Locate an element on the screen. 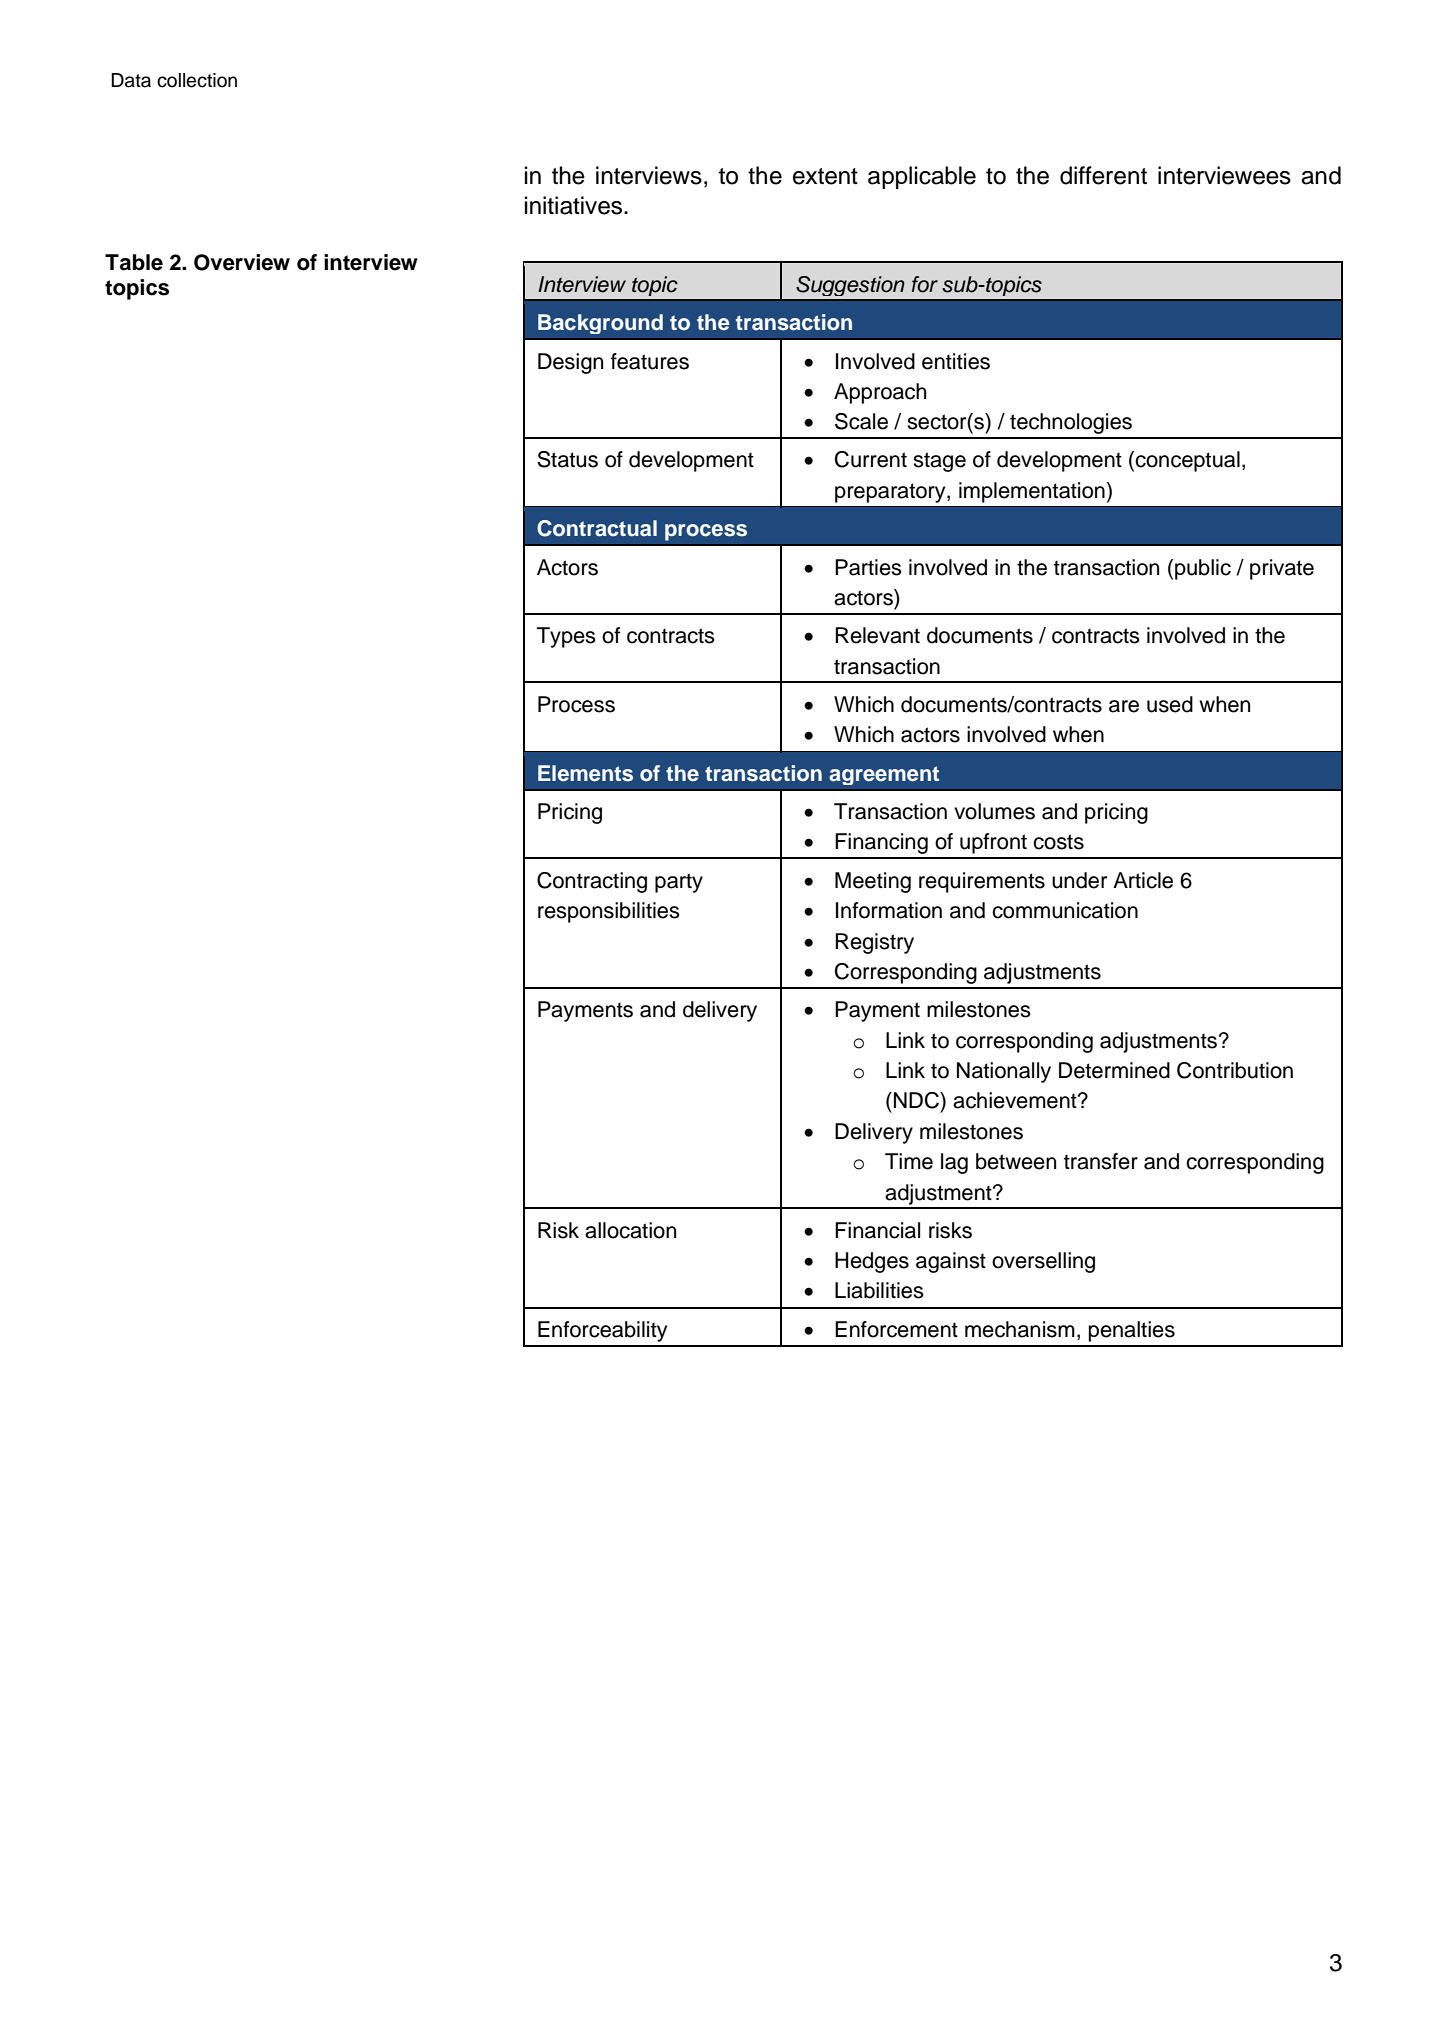 This screenshot has width=1445, height=2044. Elements is located at coordinates (585, 773).
